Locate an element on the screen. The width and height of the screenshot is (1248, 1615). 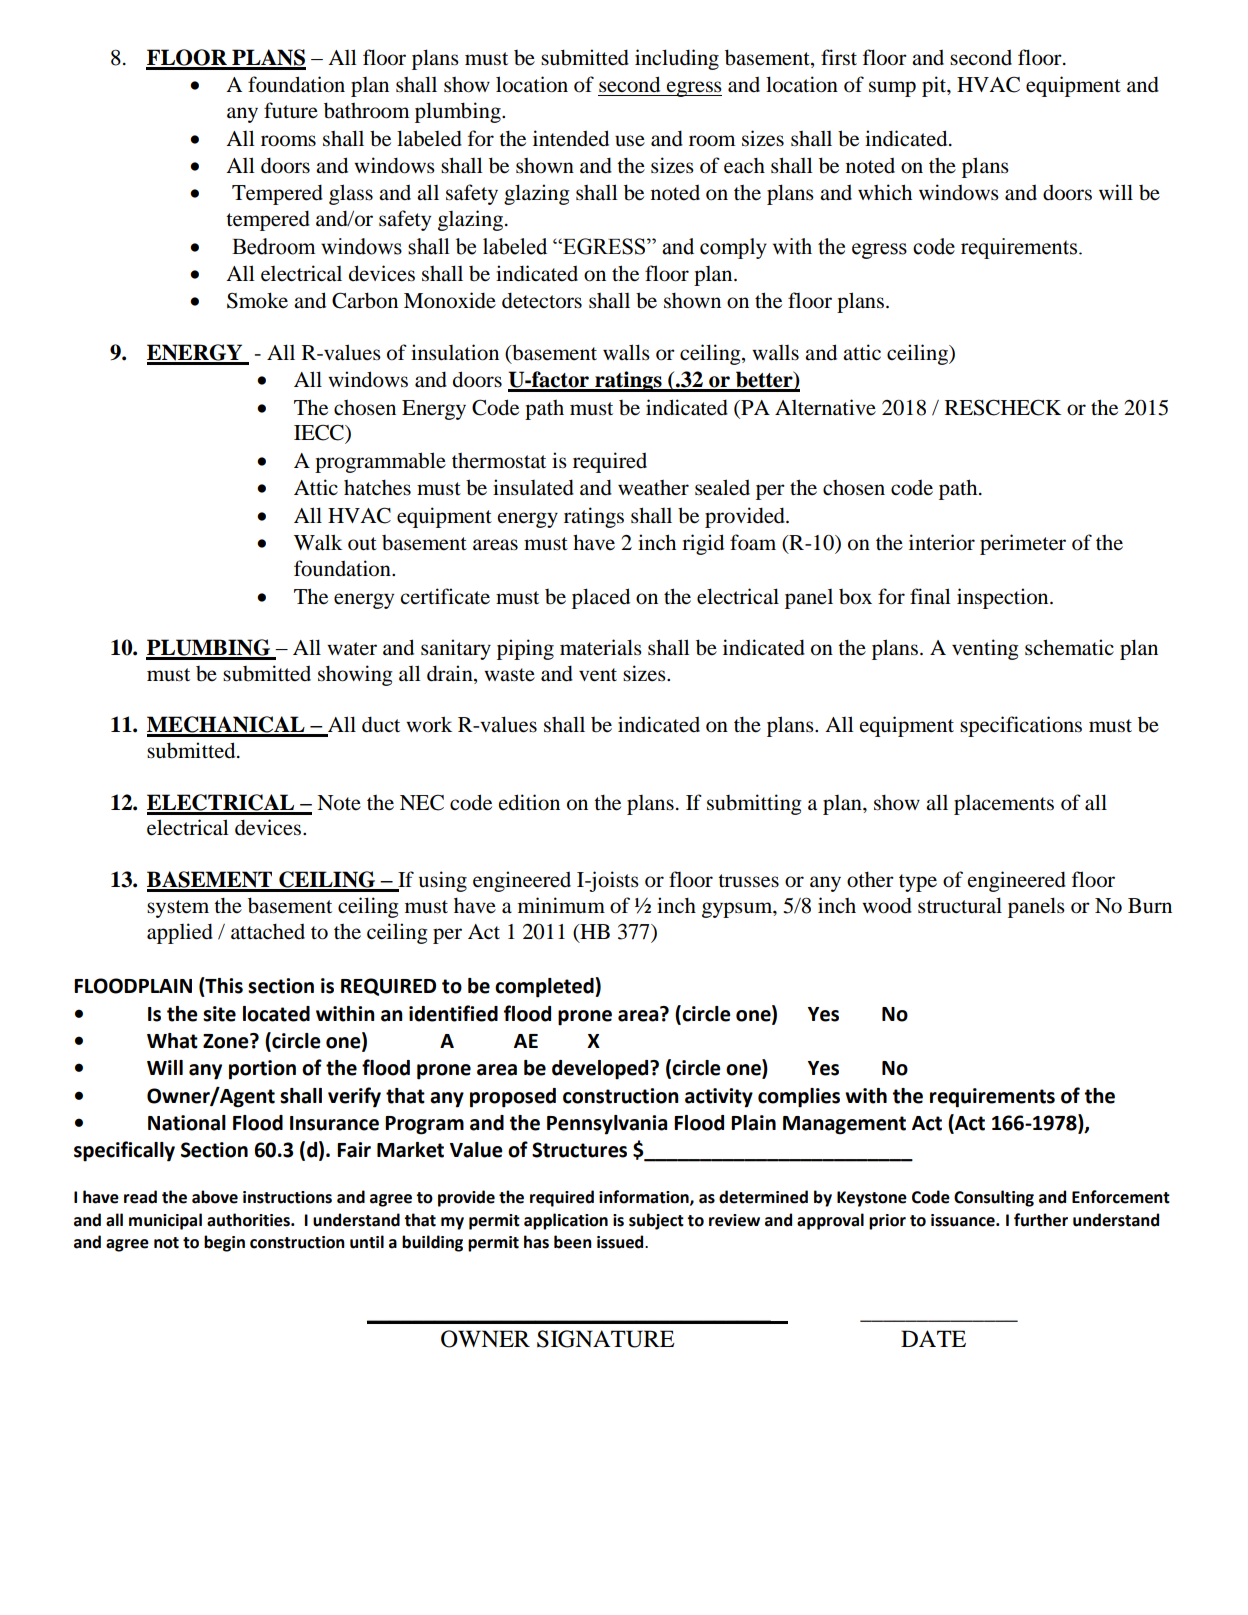
completed is located at coordinates (545, 987).
